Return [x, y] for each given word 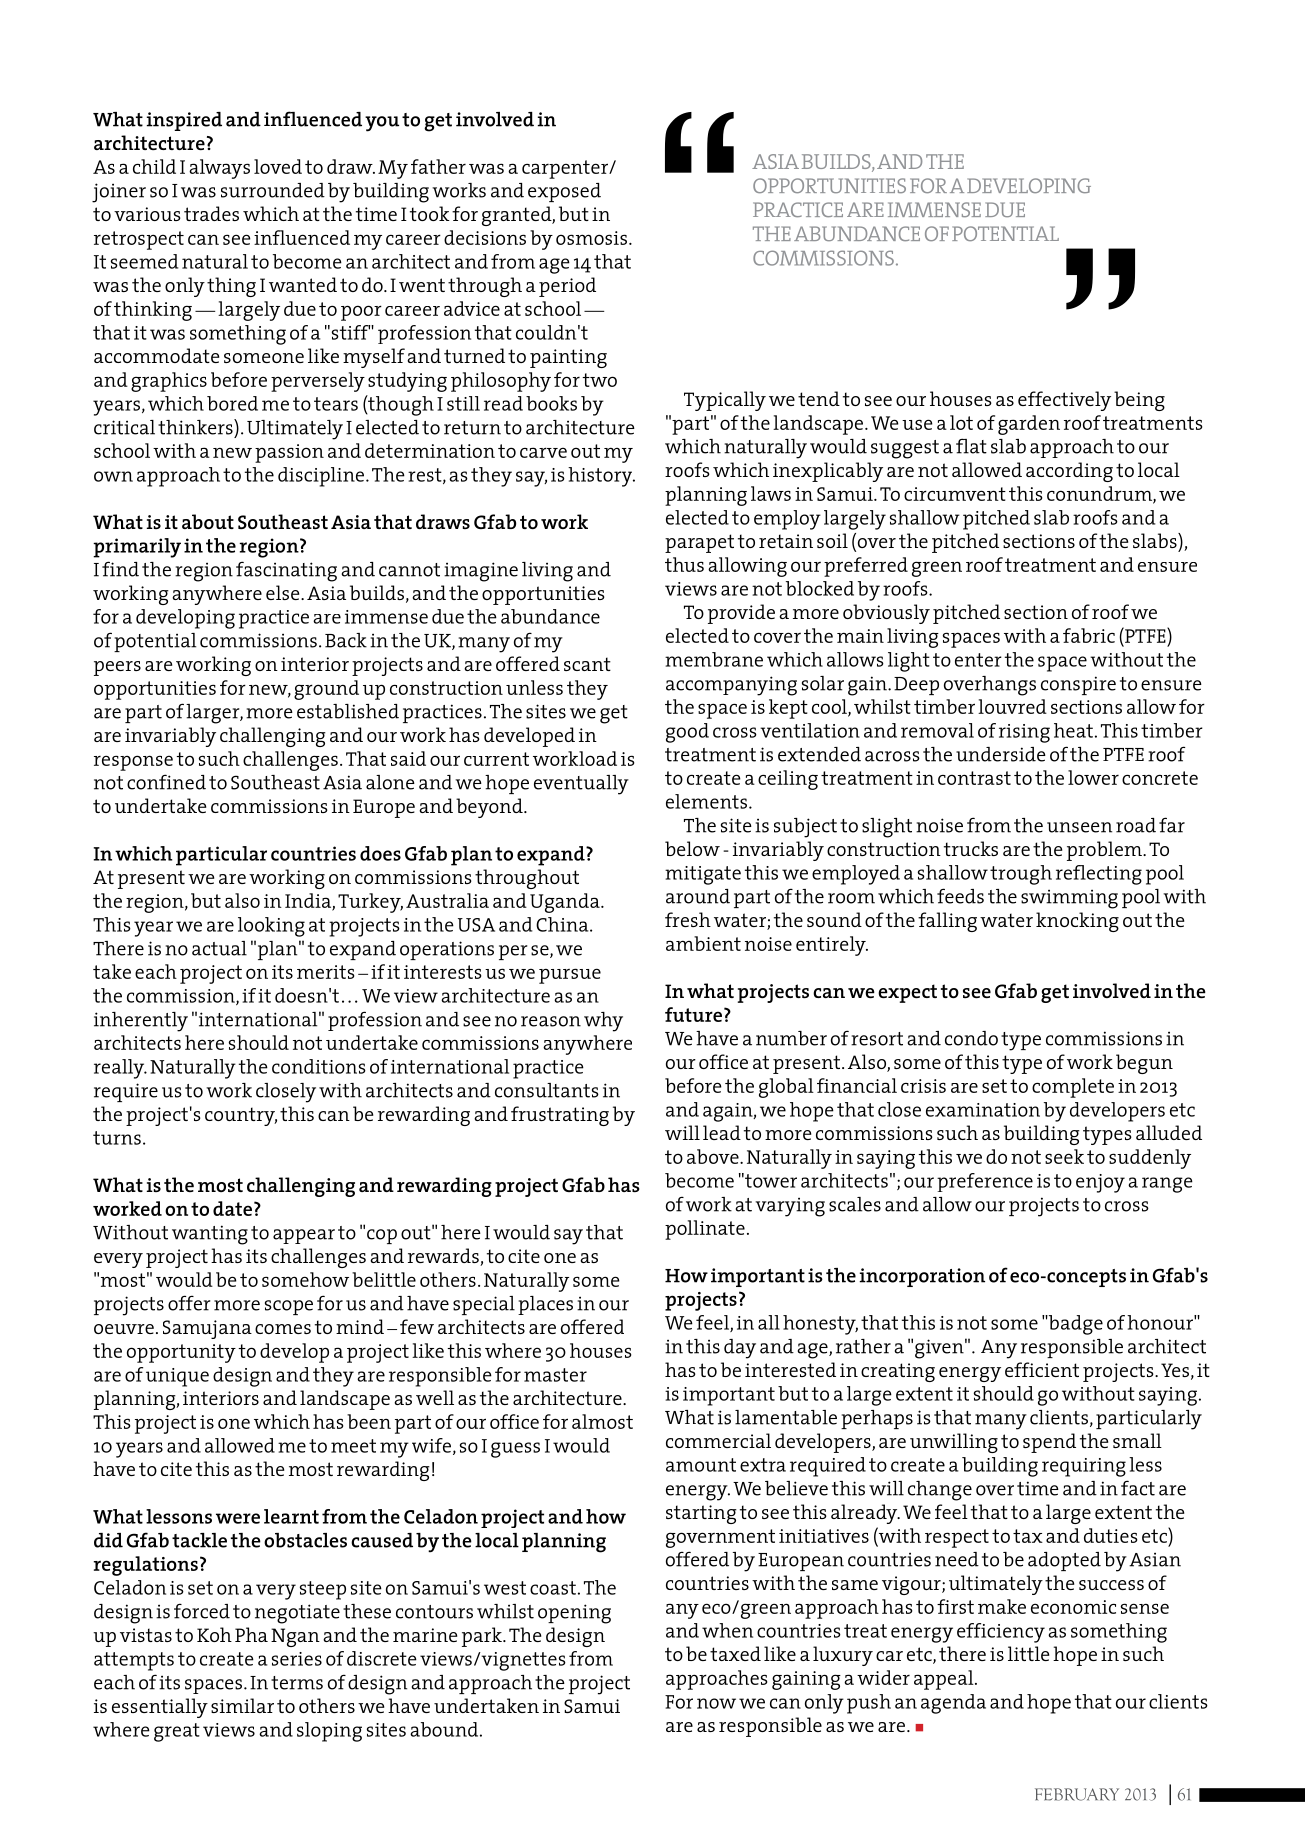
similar [242, 1705]
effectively [1064, 401]
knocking [1077, 922]
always [219, 169]
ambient [703, 943]
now [716, 1703]
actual [219, 948]
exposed [564, 192]
